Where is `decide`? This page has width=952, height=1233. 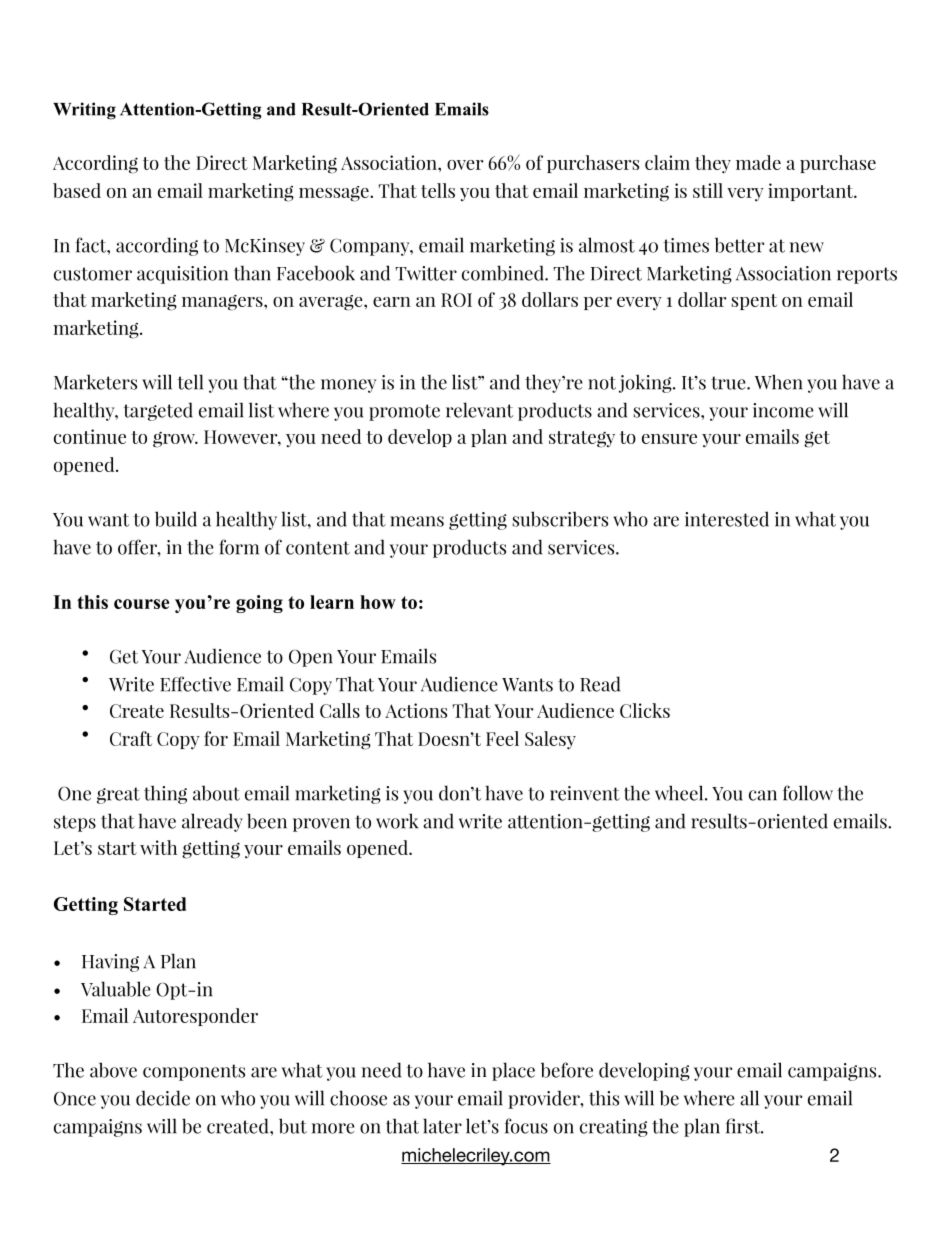
decide is located at coordinates (163, 1098).
